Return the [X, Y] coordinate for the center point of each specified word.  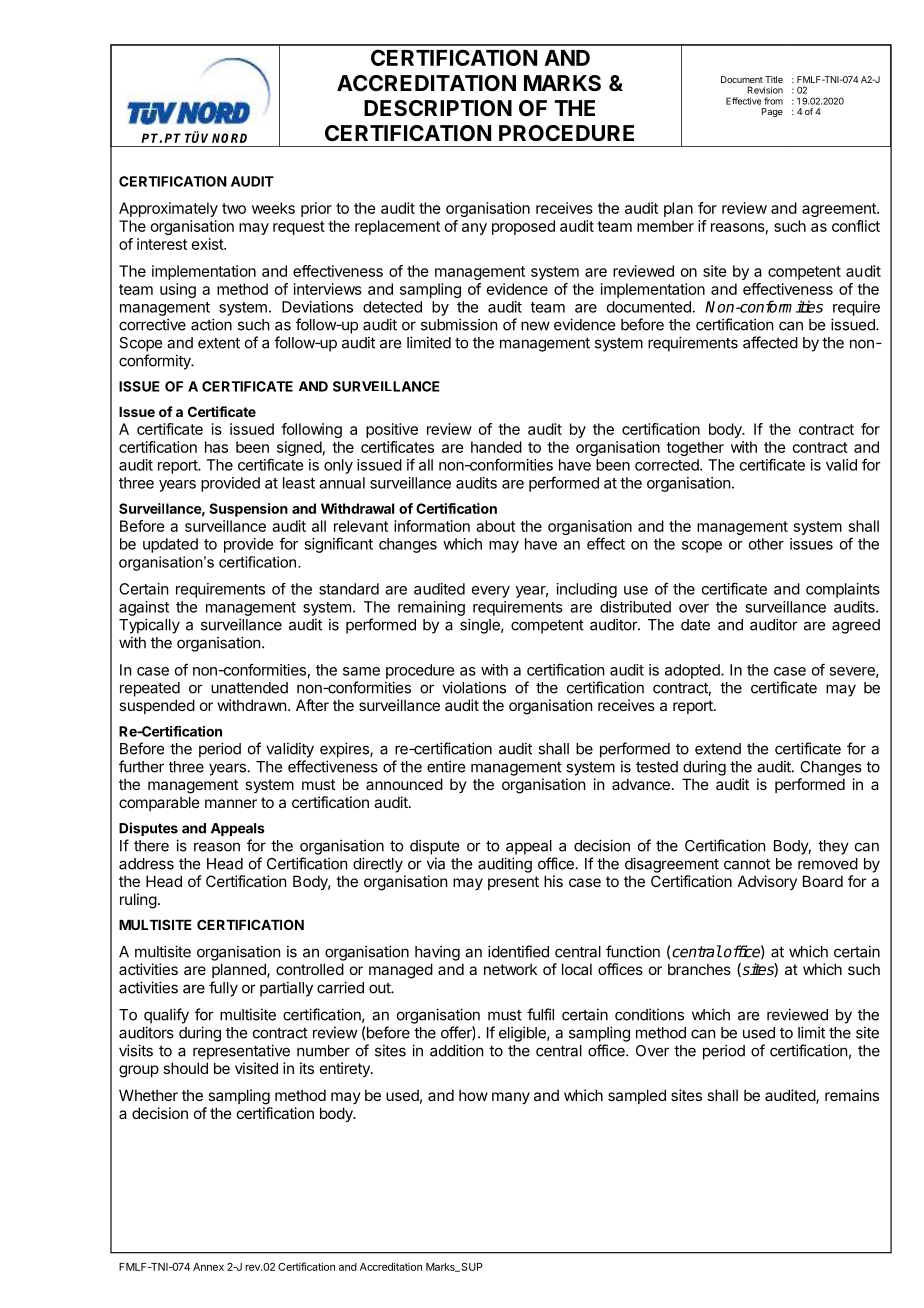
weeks [273, 208]
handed [496, 447]
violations [474, 687]
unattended [249, 688]
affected [770, 342]
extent [219, 343]
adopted [693, 671]
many [511, 1098]
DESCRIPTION [438, 108]
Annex [208, 1267]
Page [772, 112]
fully [223, 989]
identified [518, 951]
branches [699, 969]
